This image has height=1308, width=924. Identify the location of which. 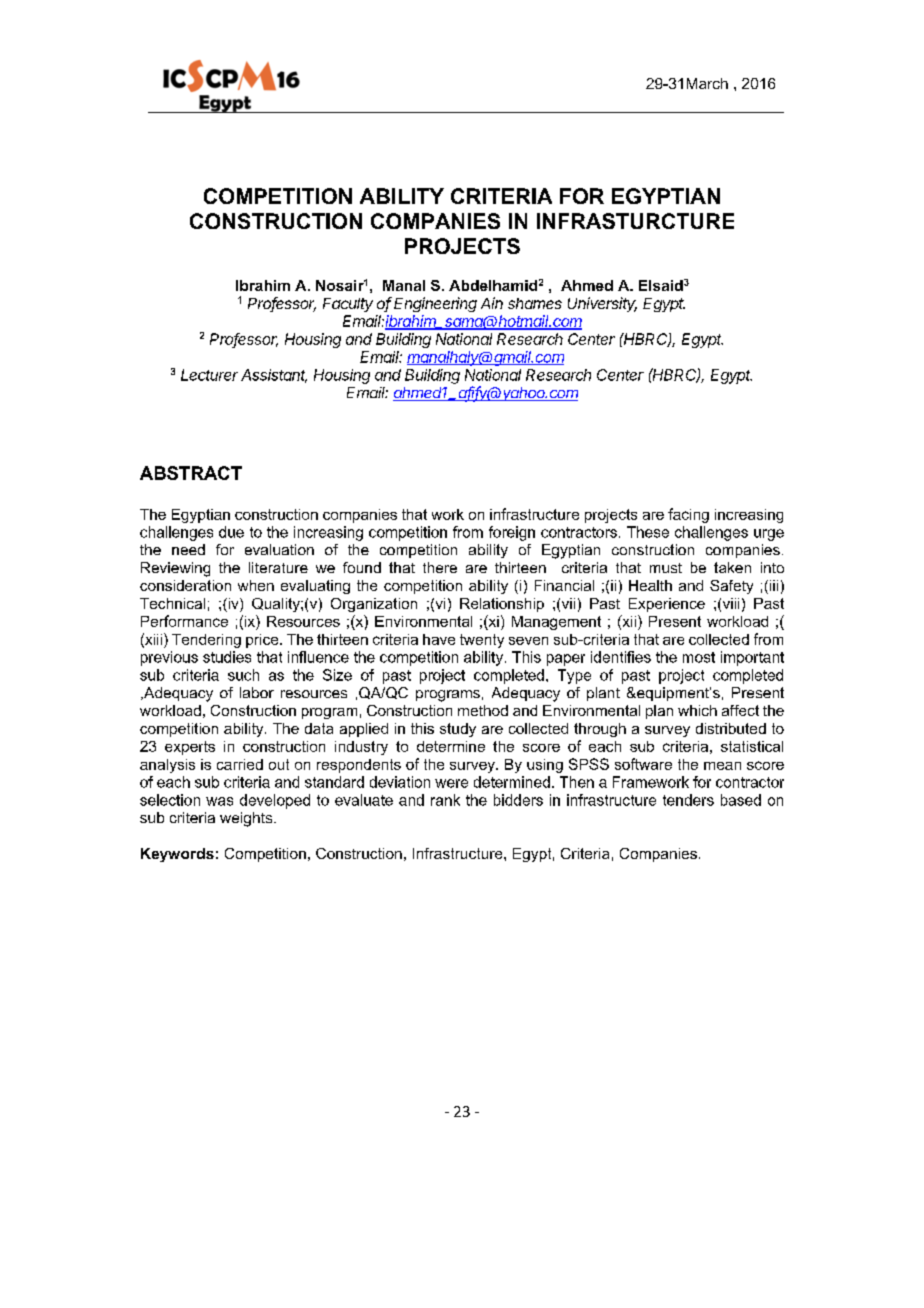
(697, 710).
